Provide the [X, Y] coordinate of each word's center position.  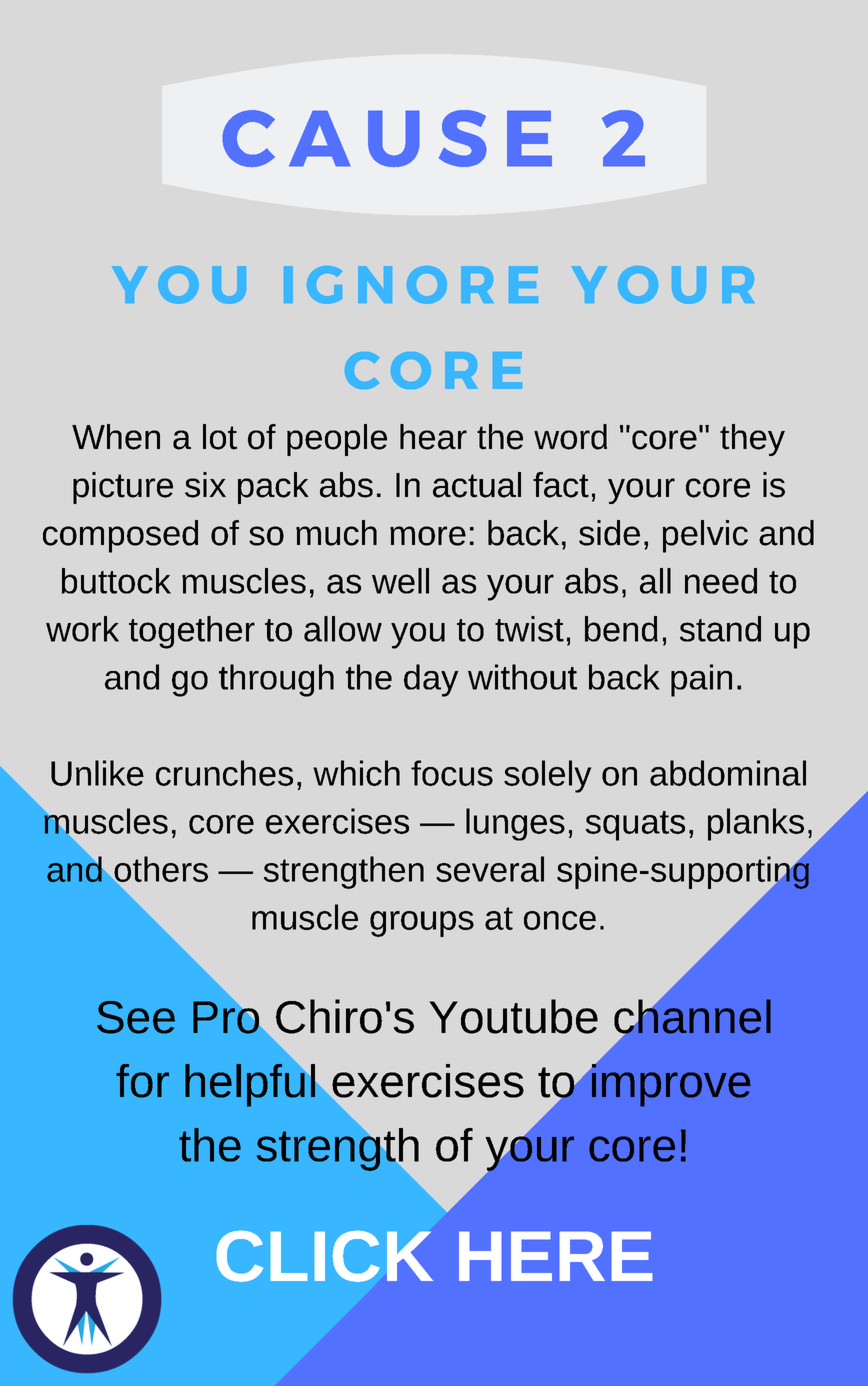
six [205, 485]
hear [433, 437]
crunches [224, 773]
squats [635, 826]
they [752, 440]
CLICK [325, 1256]
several [490, 869]
